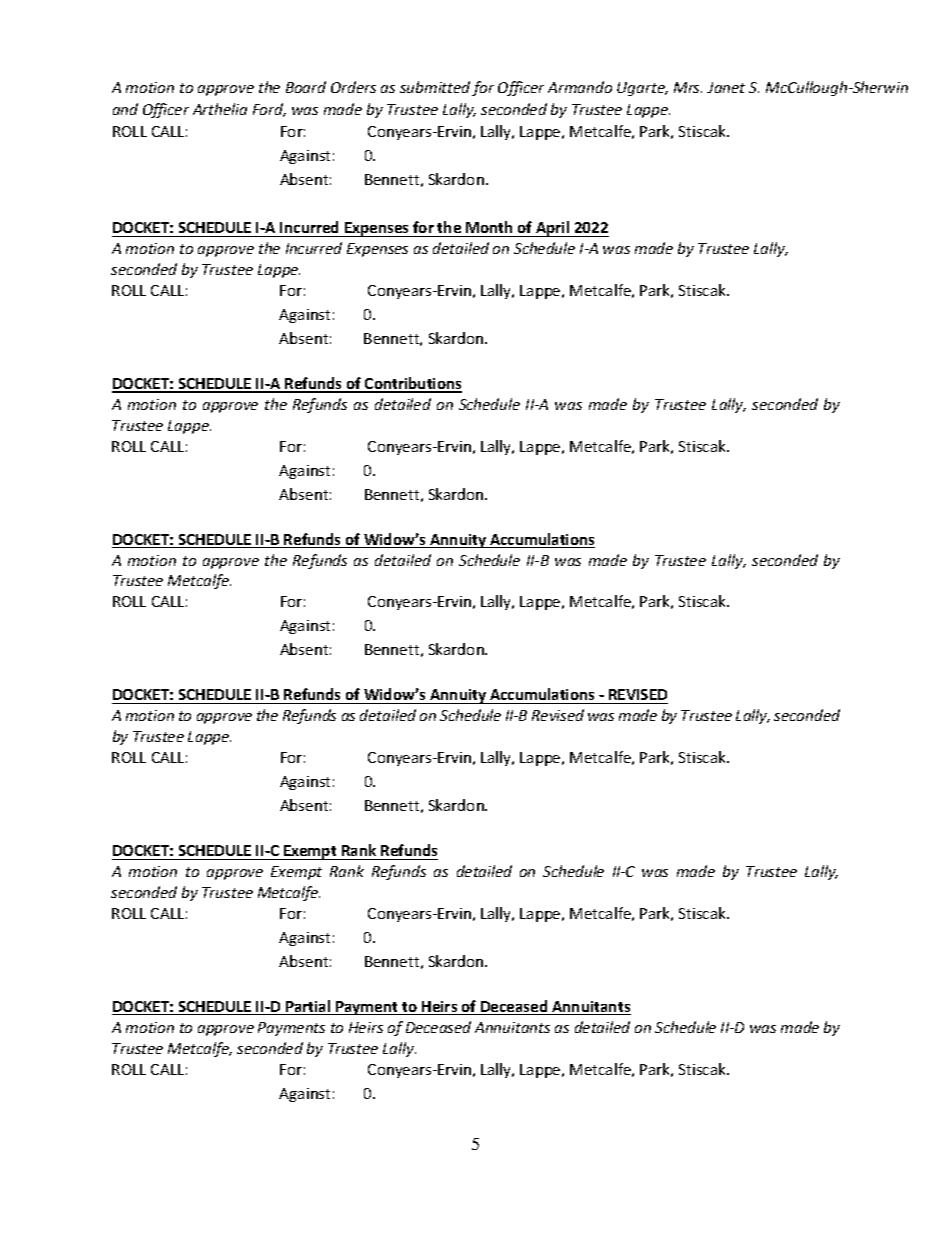 The image size is (952, 1233). I want to click on Ford, so click(269, 110).
